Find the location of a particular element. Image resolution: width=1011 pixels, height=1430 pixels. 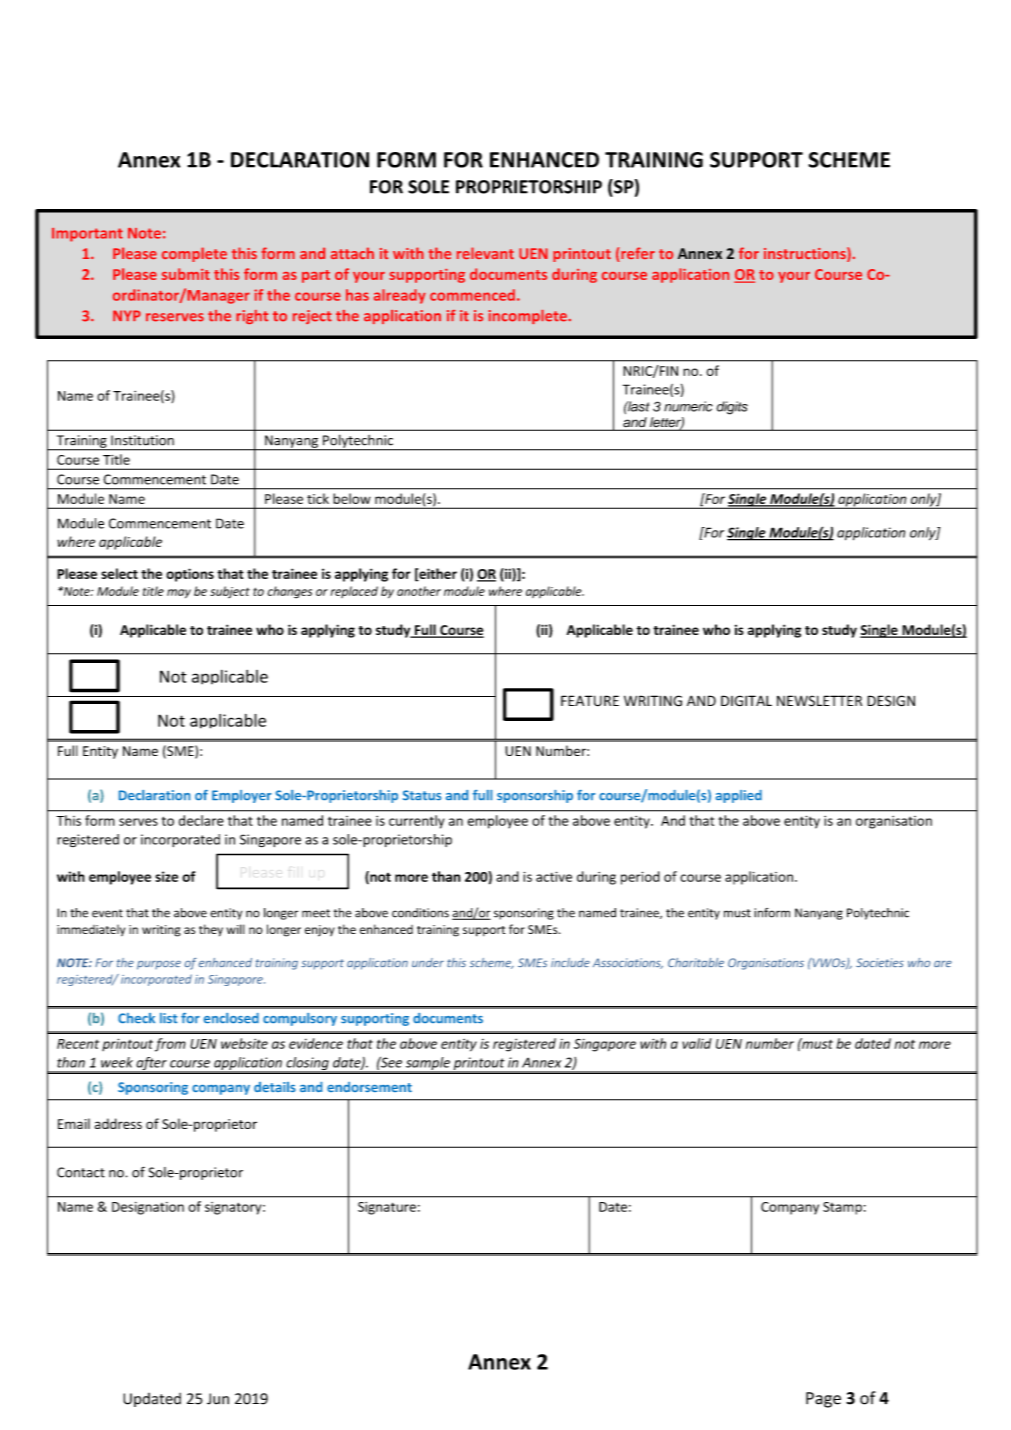

relevant is located at coordinates (485, 253).
